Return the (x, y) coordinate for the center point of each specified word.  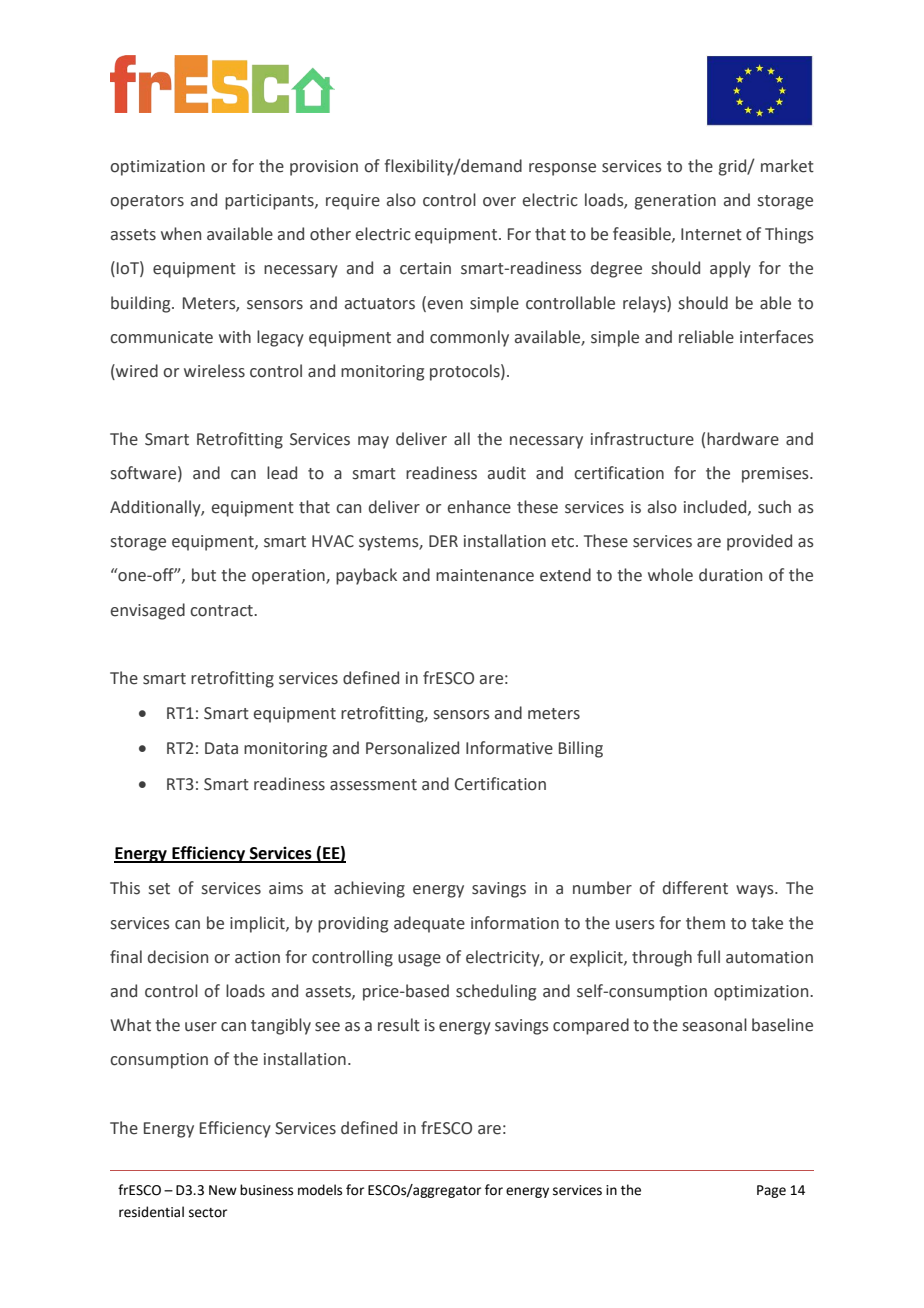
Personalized (412, 748)
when (181, 234)
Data (221, 748)
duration (730, 575)
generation (675, 202)
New (223, 1190)
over (499, 202)
